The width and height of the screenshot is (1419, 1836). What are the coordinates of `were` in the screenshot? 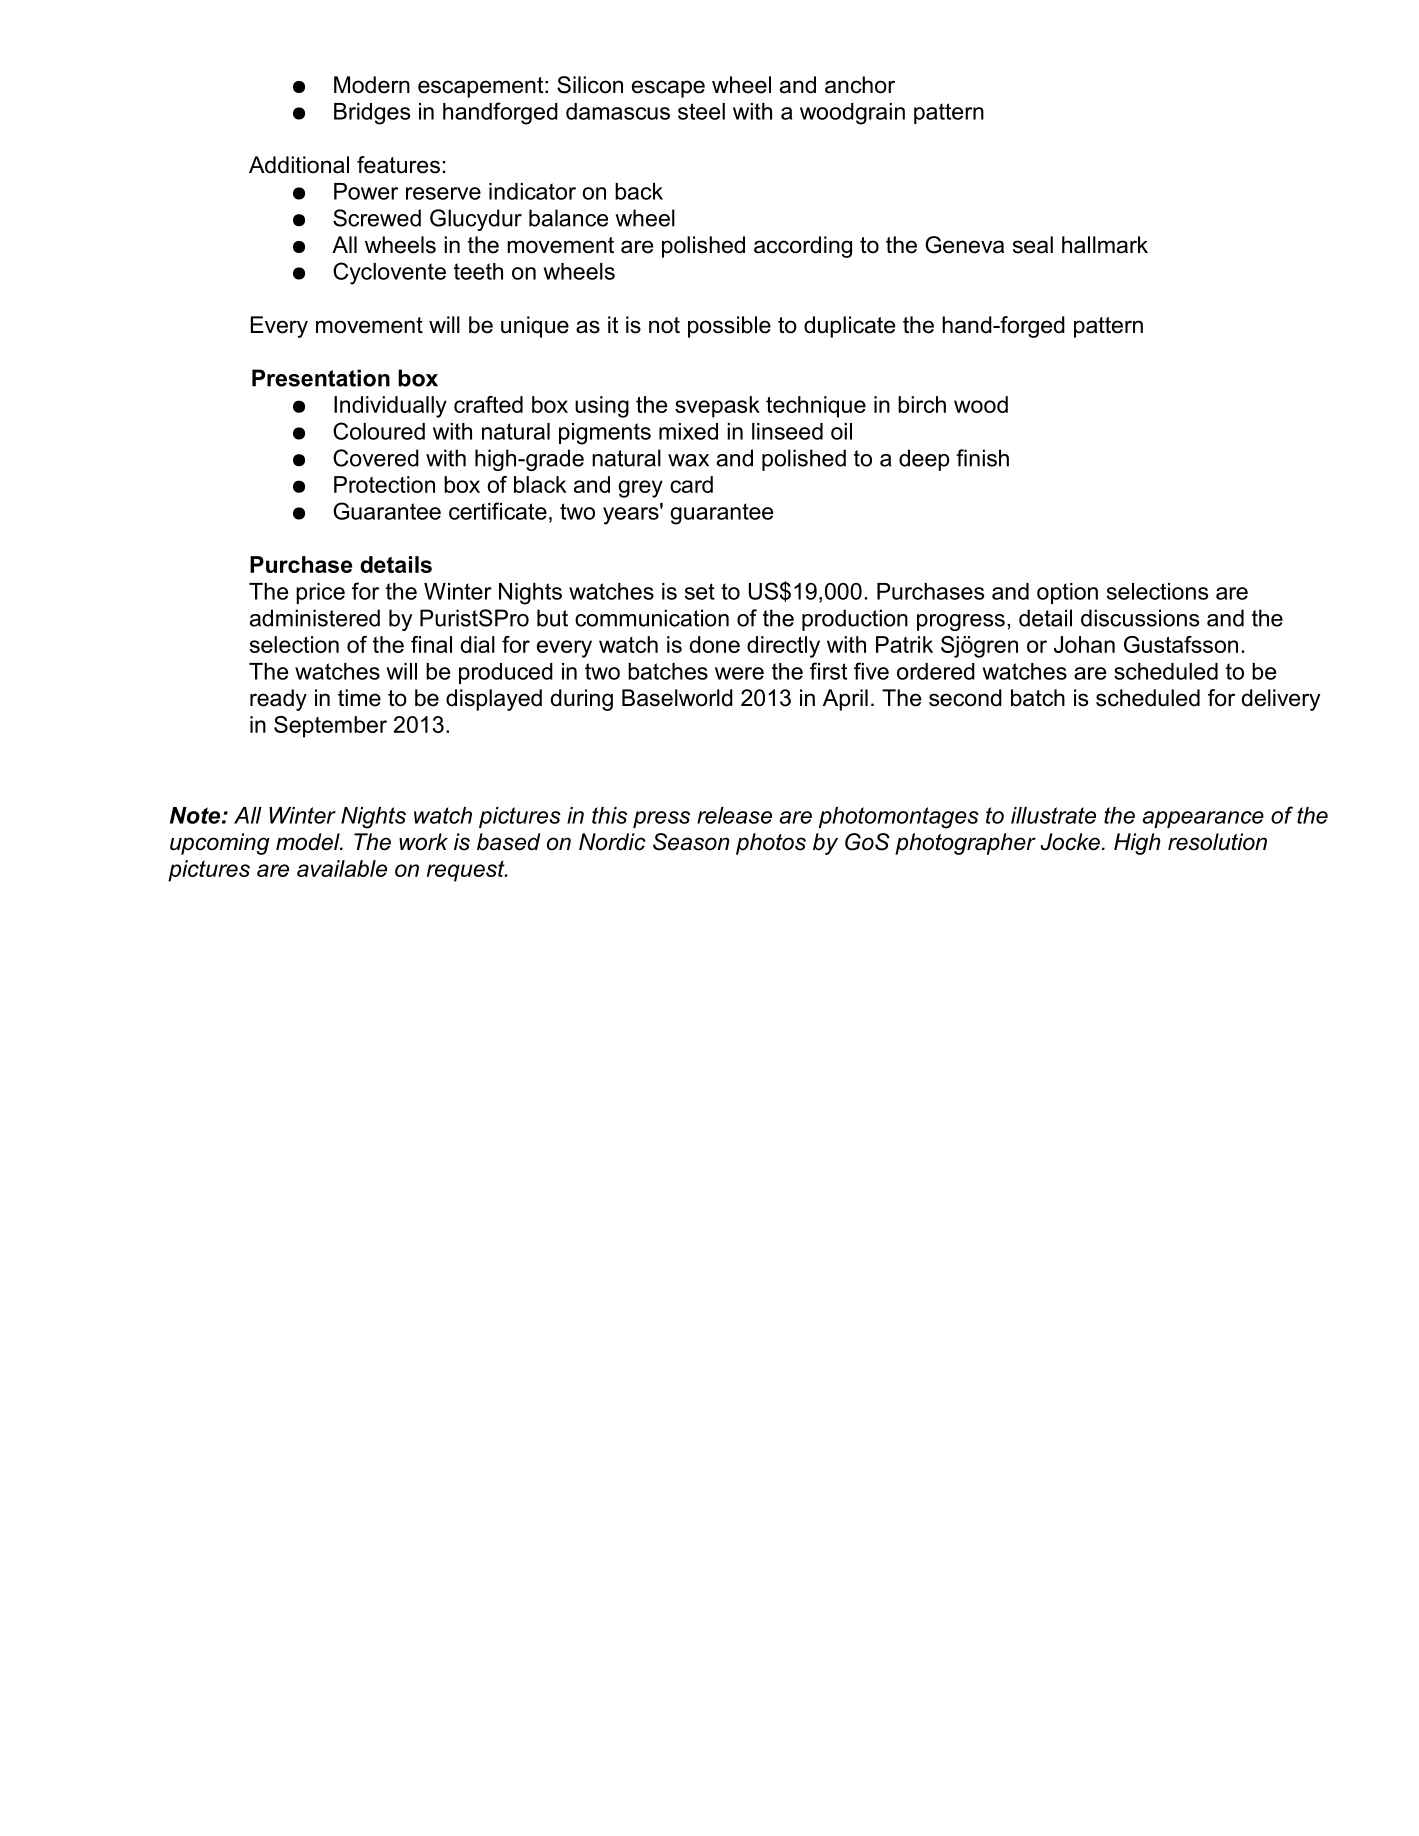 It's located at (739, 673).
